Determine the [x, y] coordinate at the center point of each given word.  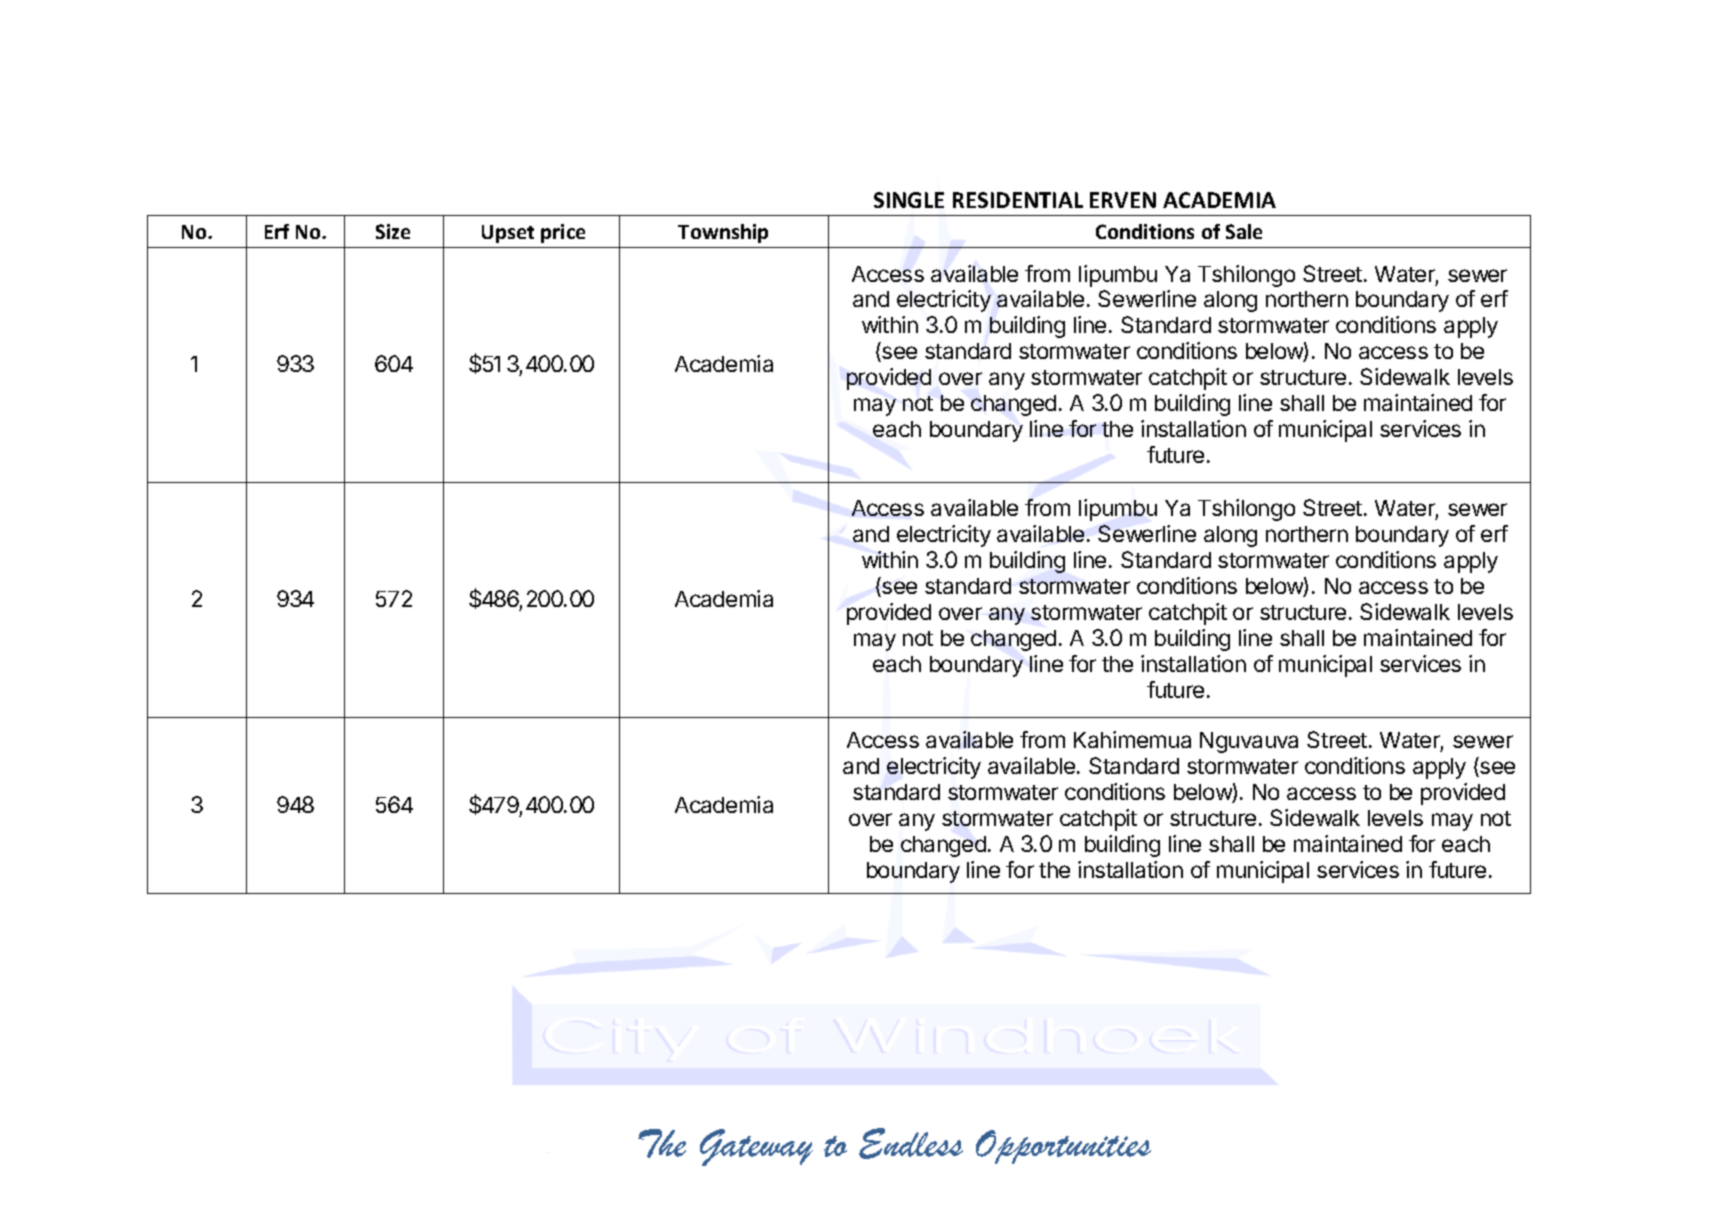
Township [723, 233]
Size [393, 231]
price [563, 233]
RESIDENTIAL [1018, 200]
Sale [1244, 231]
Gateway [756, 1147]
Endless [911, 1143]
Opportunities [1063, 1147]
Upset [508, 234]
